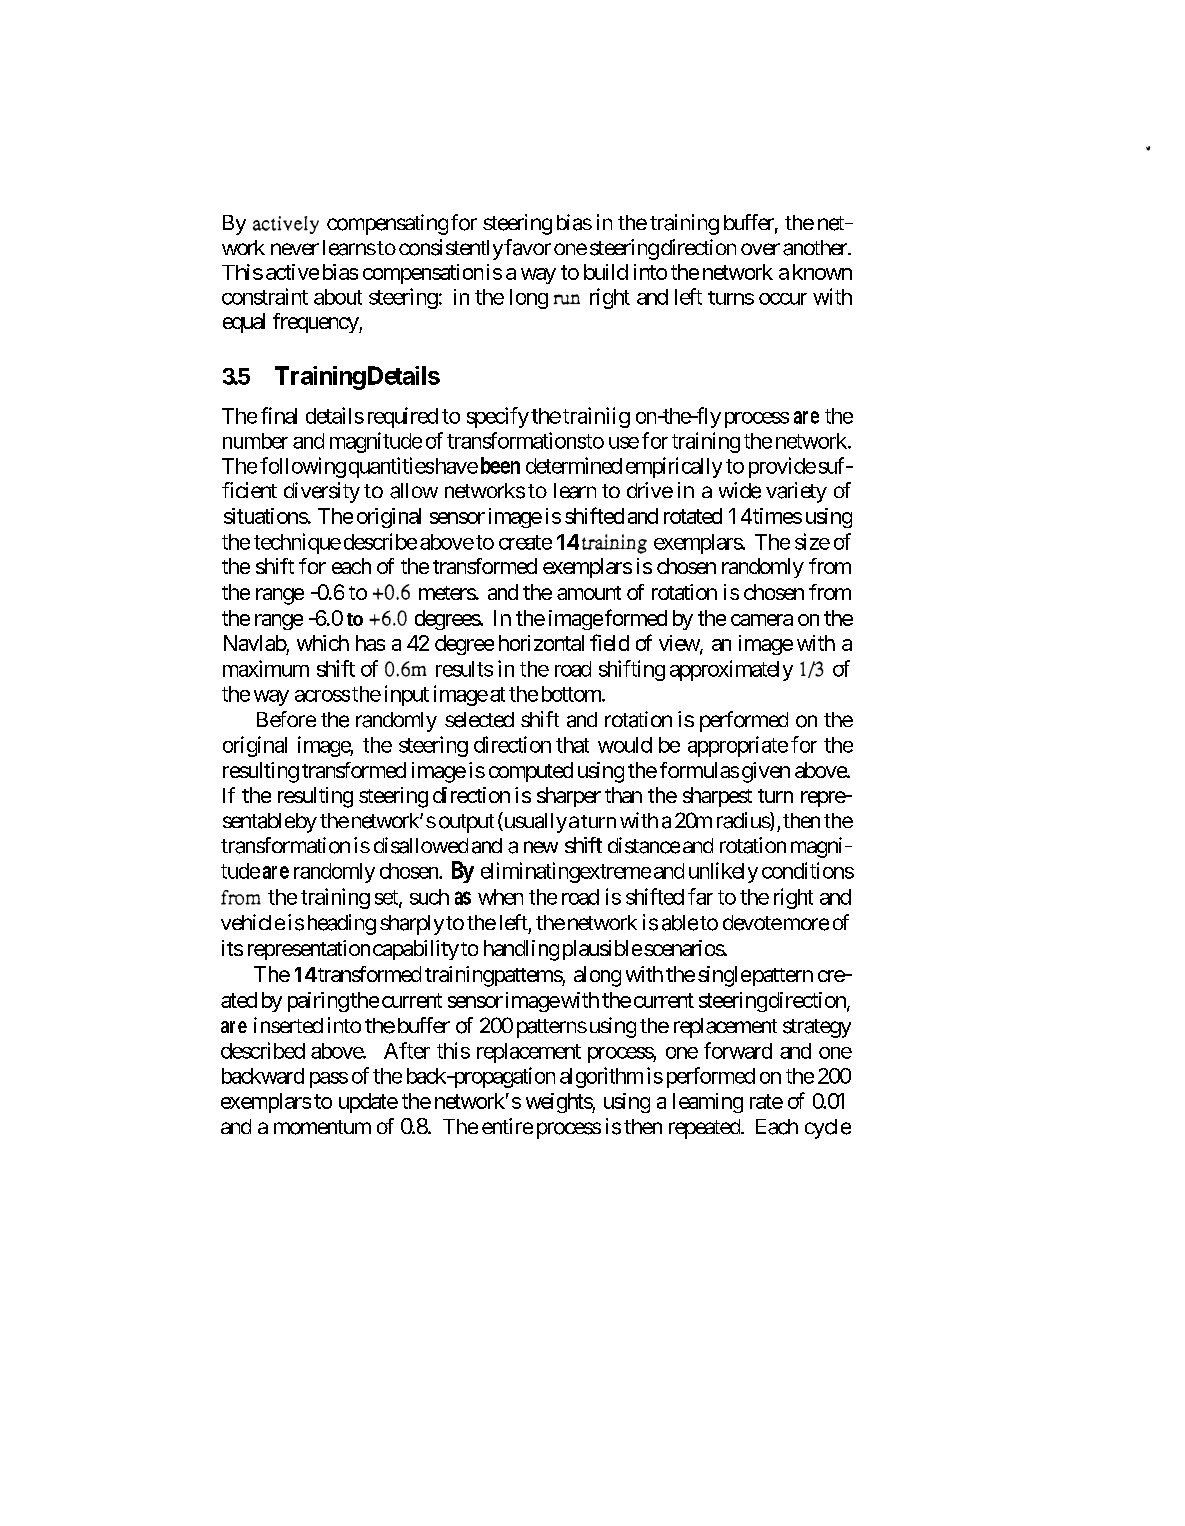 The height and width of the screenshot is (1526, 1185). I want to click on favor, so click(527, 247).
